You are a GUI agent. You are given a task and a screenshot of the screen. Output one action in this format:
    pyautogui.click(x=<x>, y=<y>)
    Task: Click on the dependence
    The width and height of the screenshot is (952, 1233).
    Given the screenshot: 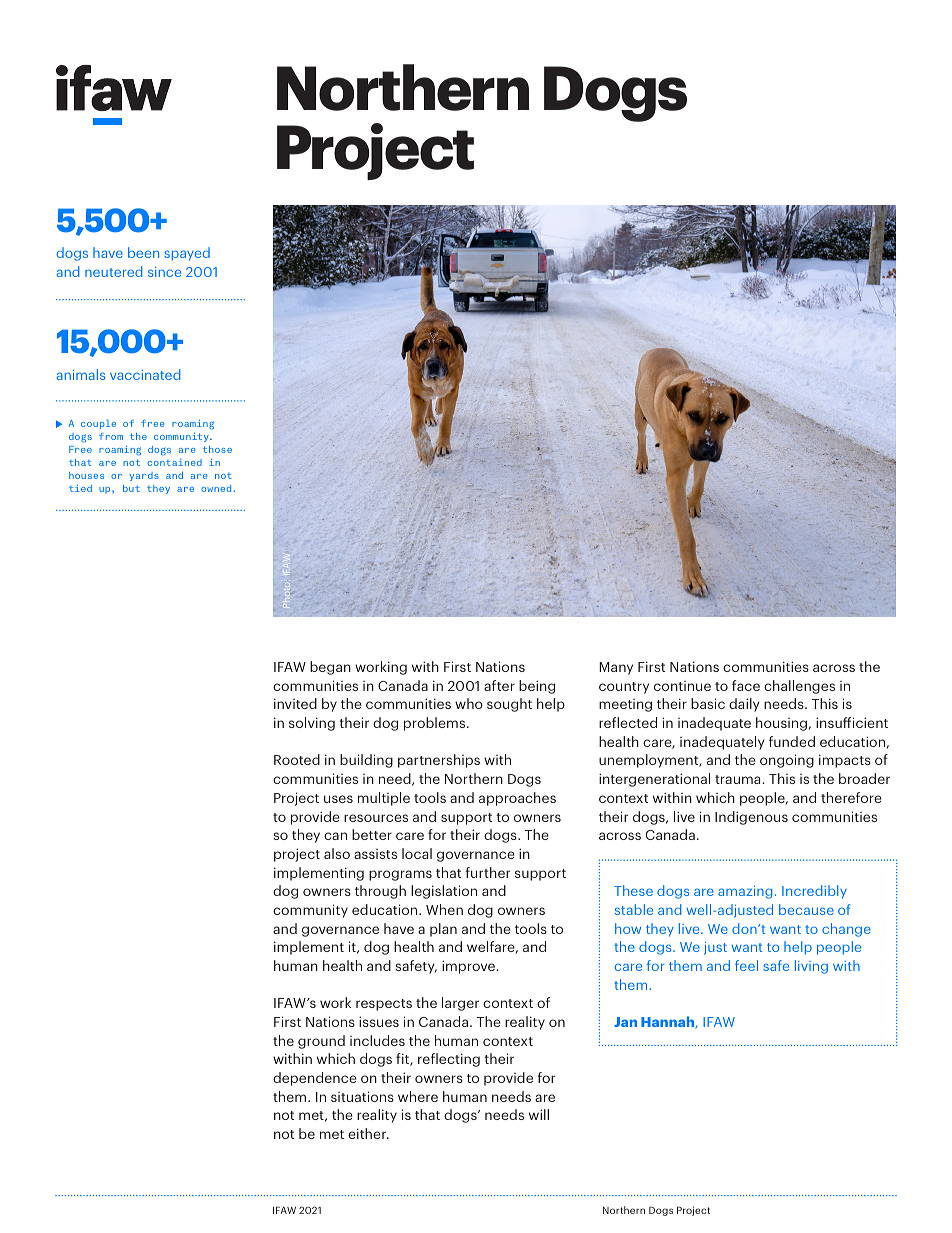 What is the action you would take?
    pyautogui.click(x=315, y=1079)
